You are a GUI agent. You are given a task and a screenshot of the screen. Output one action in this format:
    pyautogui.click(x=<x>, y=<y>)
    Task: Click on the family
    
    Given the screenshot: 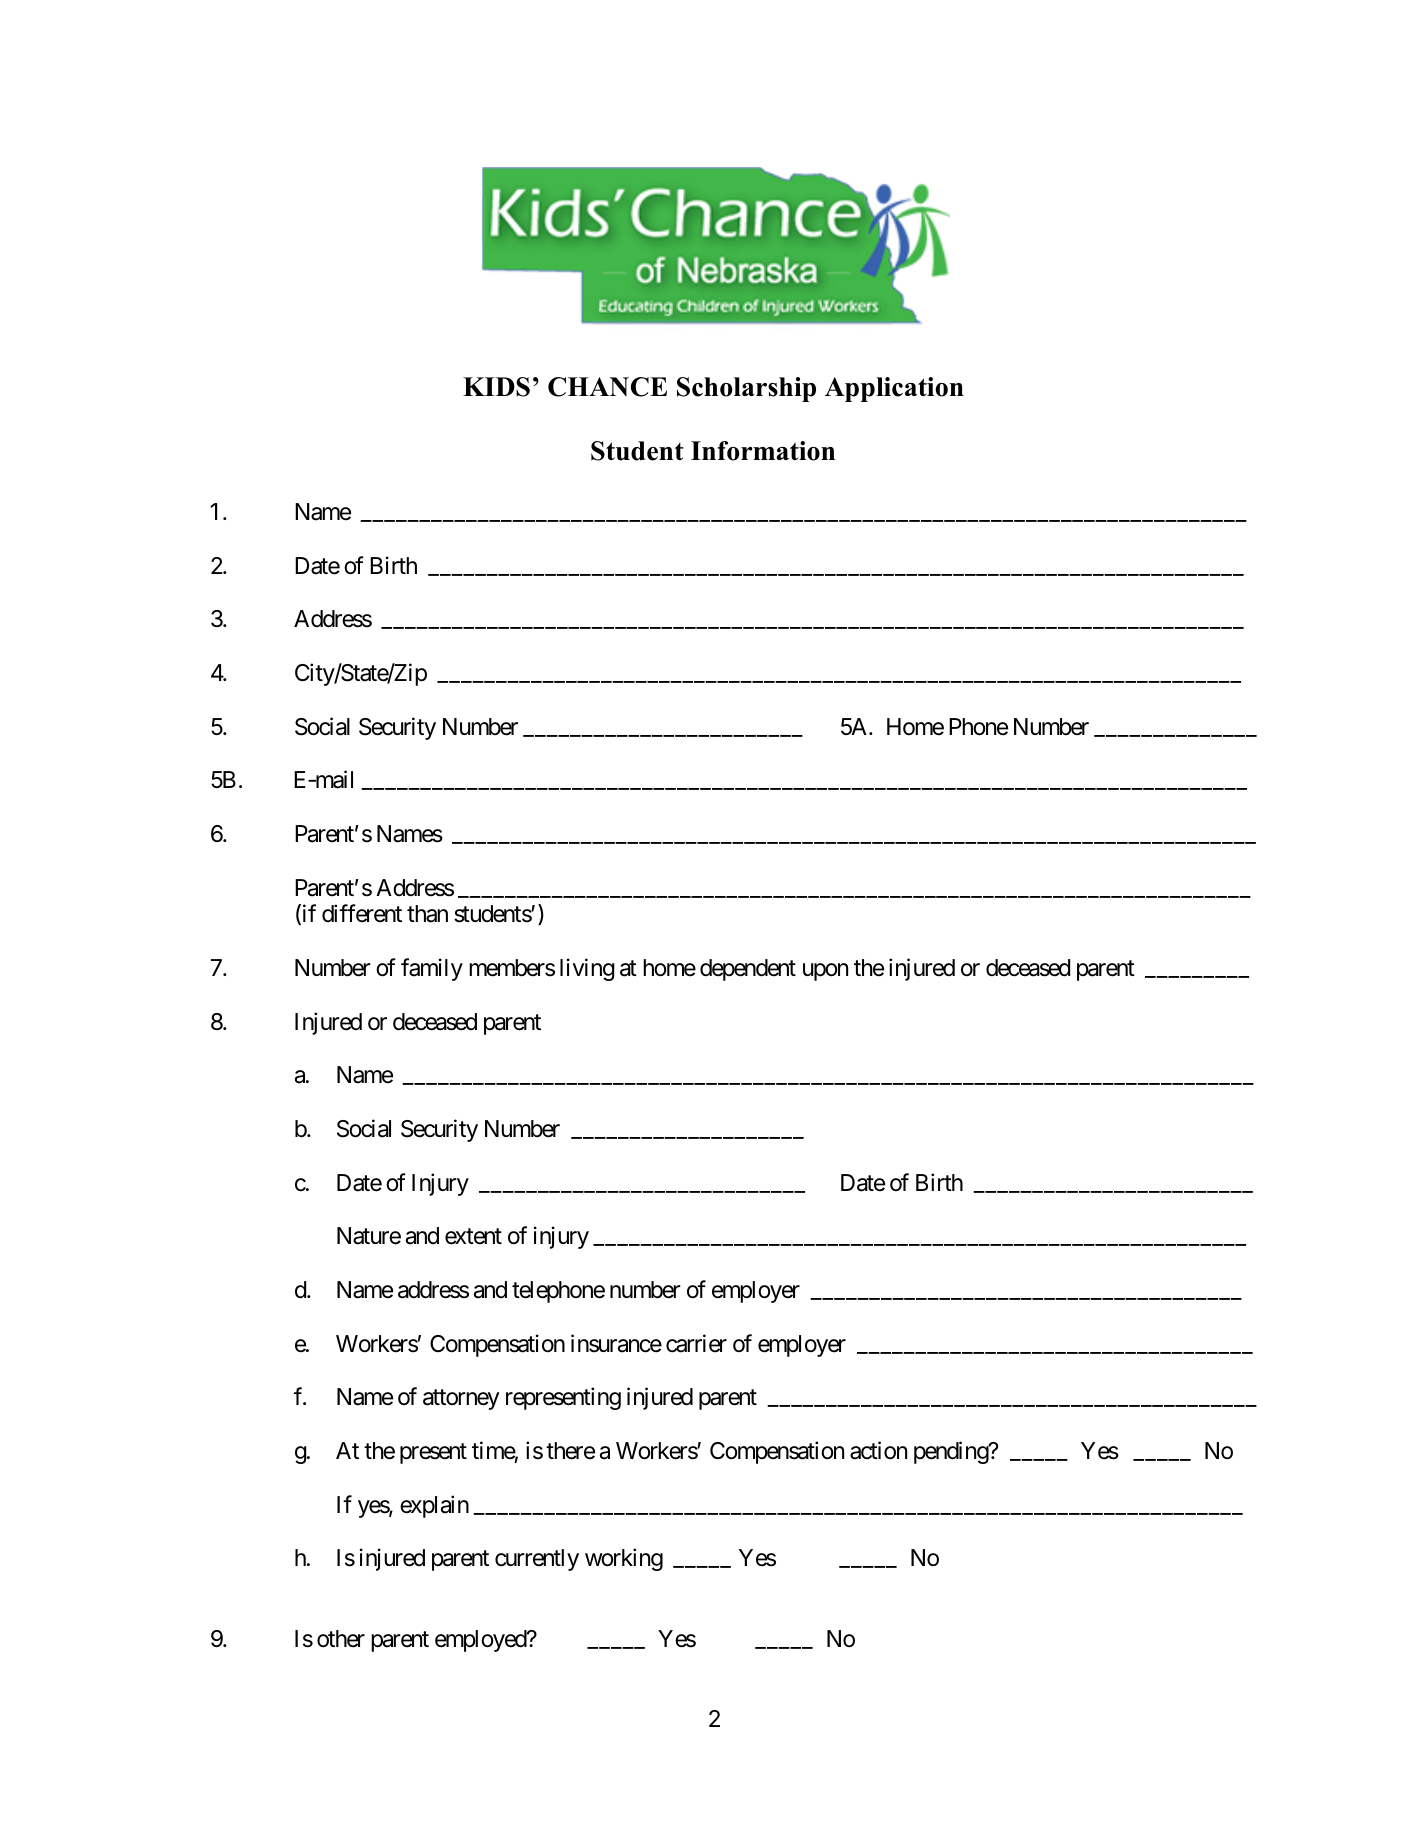 What is the action you would take?
    pyautogui.click(x=432, y=969)
